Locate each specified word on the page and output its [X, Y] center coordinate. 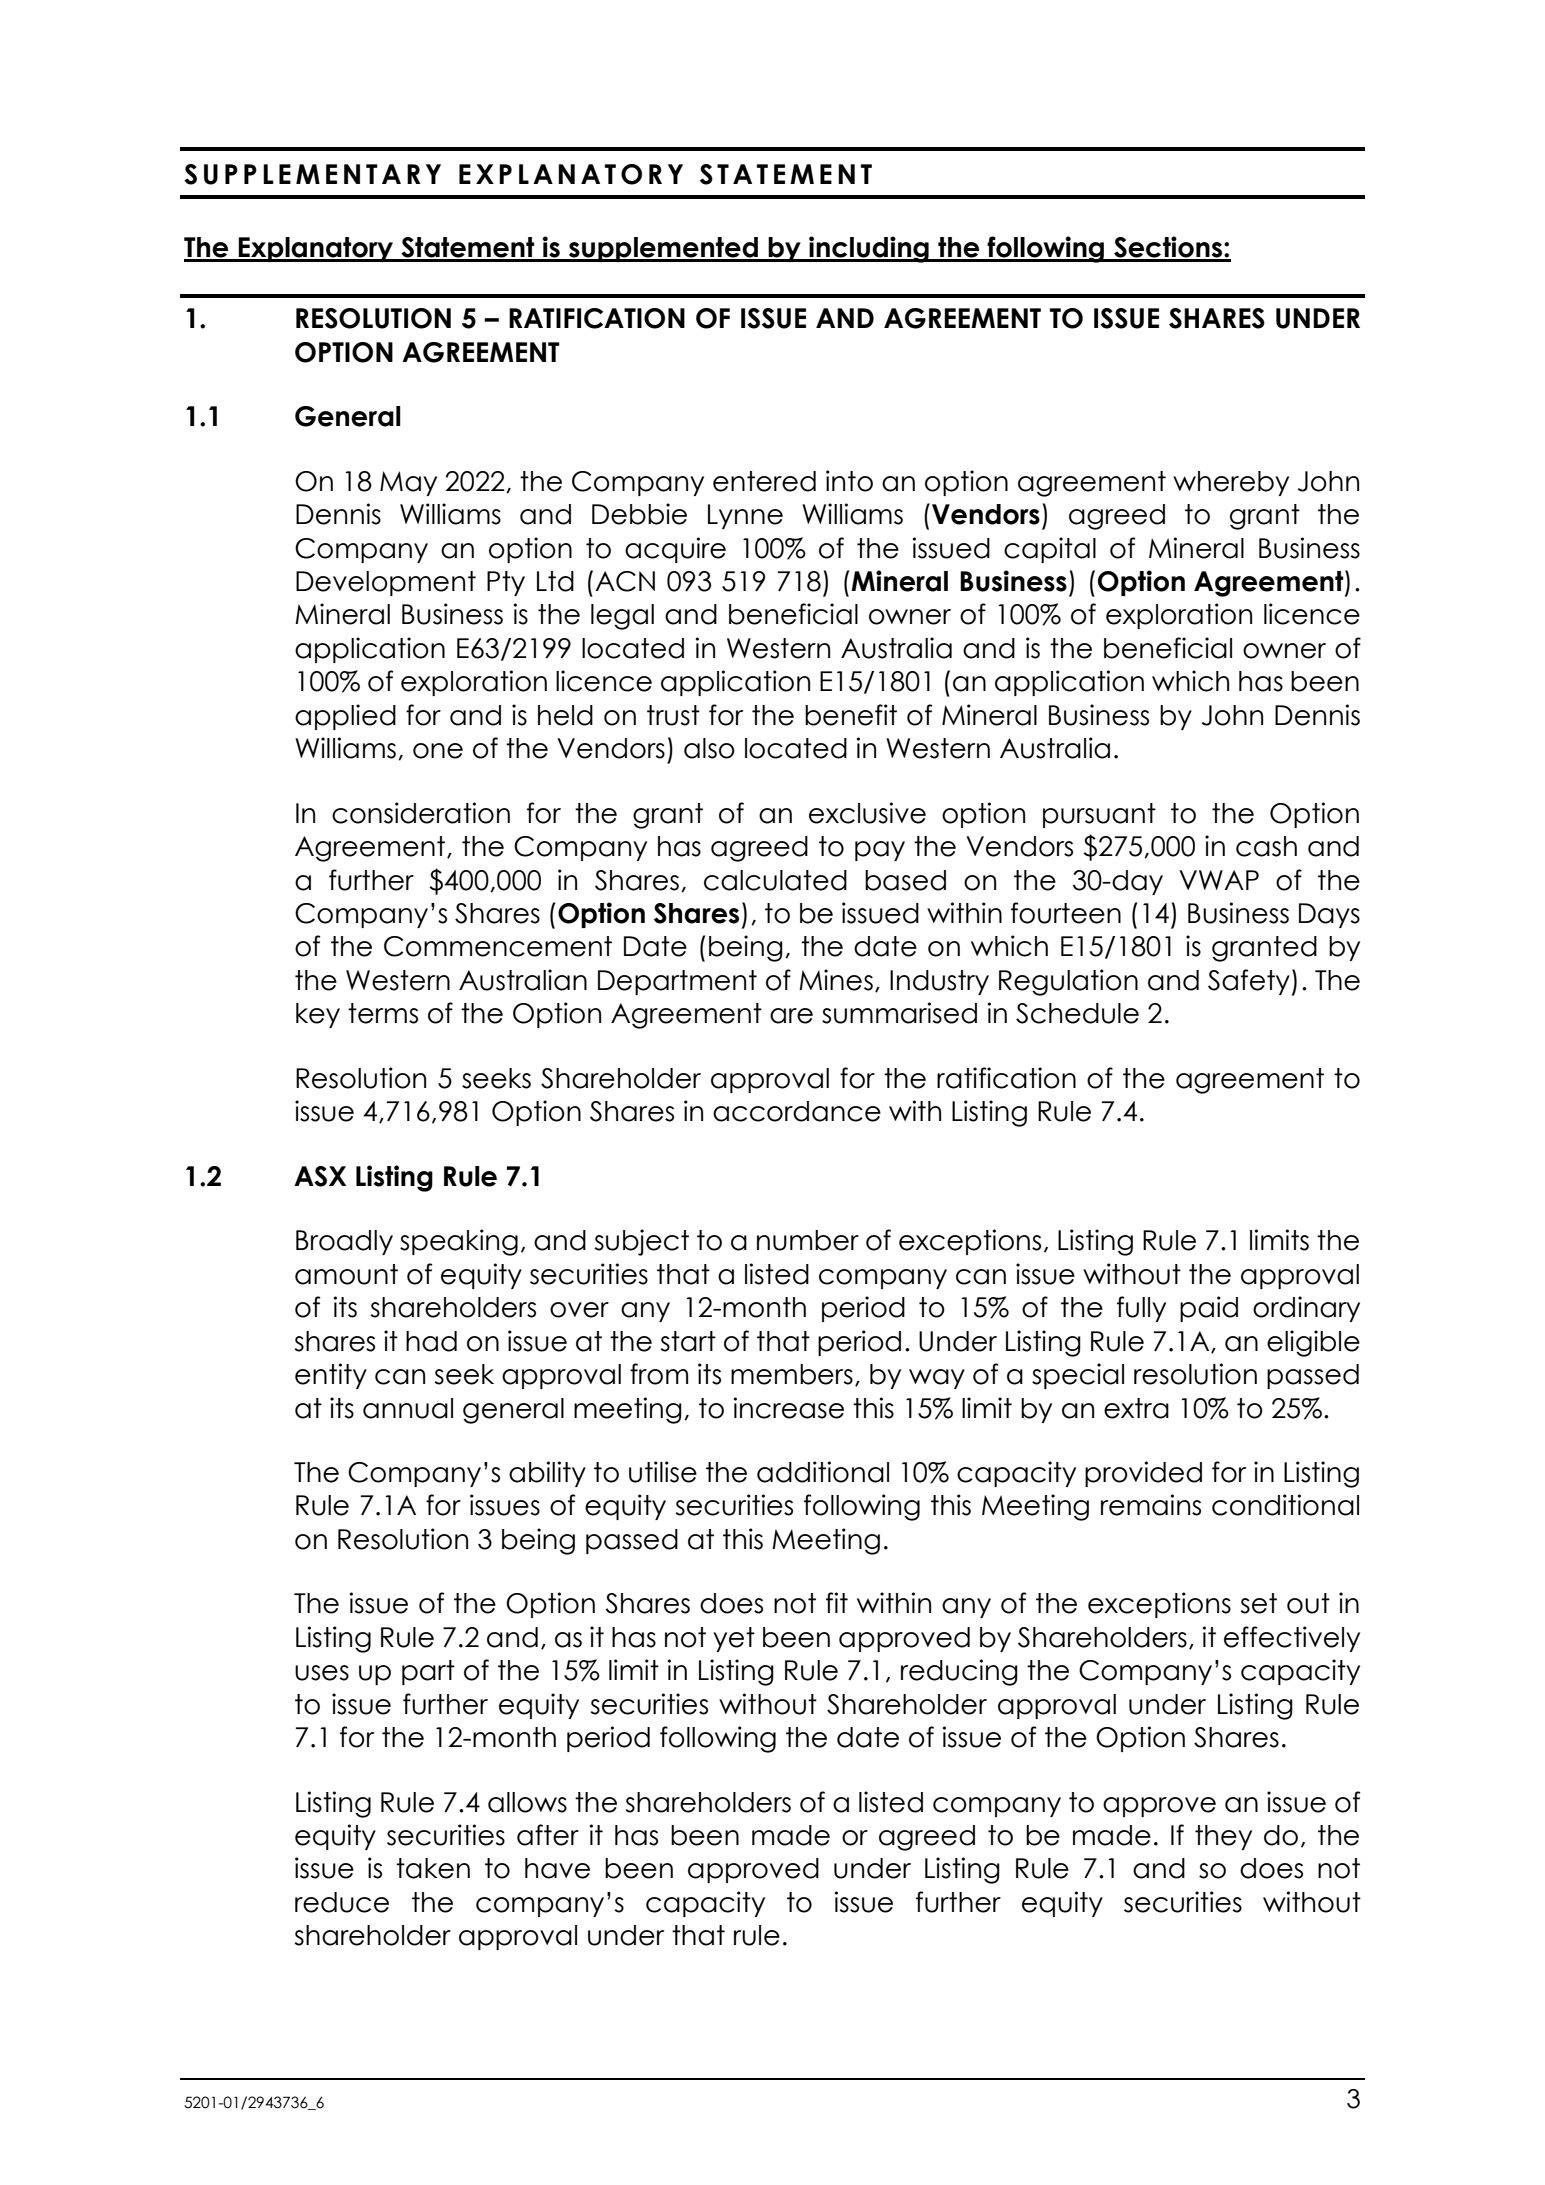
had [431, 1341]
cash [1266, 846]
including [869, 249]
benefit [851, 715]
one [438, 751]
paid [1209, 1309]
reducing [959, 1672]
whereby [1231, 483]
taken [433, 1868]
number [808, 1240]
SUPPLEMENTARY [312, 174]
